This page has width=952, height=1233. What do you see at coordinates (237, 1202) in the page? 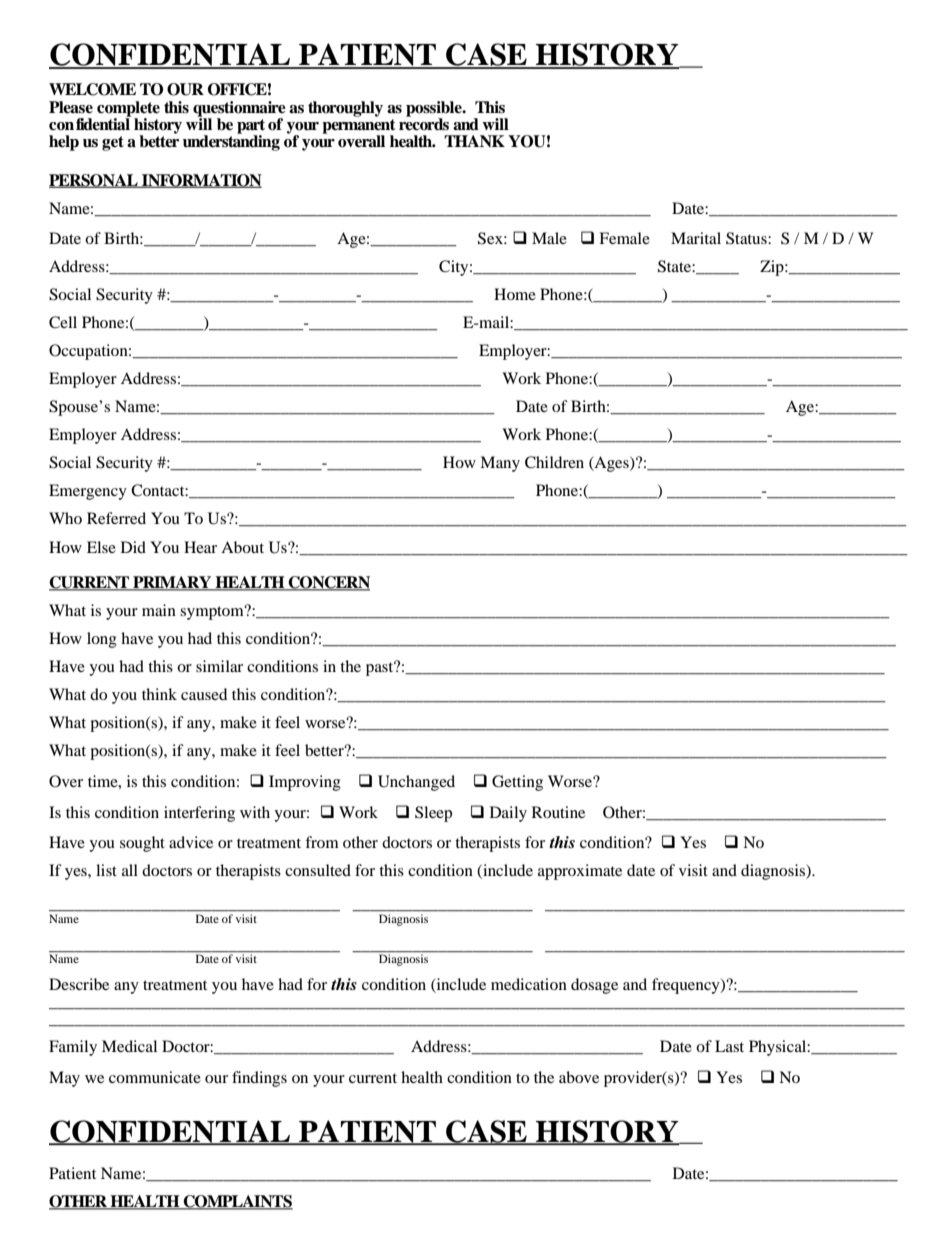
I see `COMPLAINTS` at bounding box center [237, 1202].
